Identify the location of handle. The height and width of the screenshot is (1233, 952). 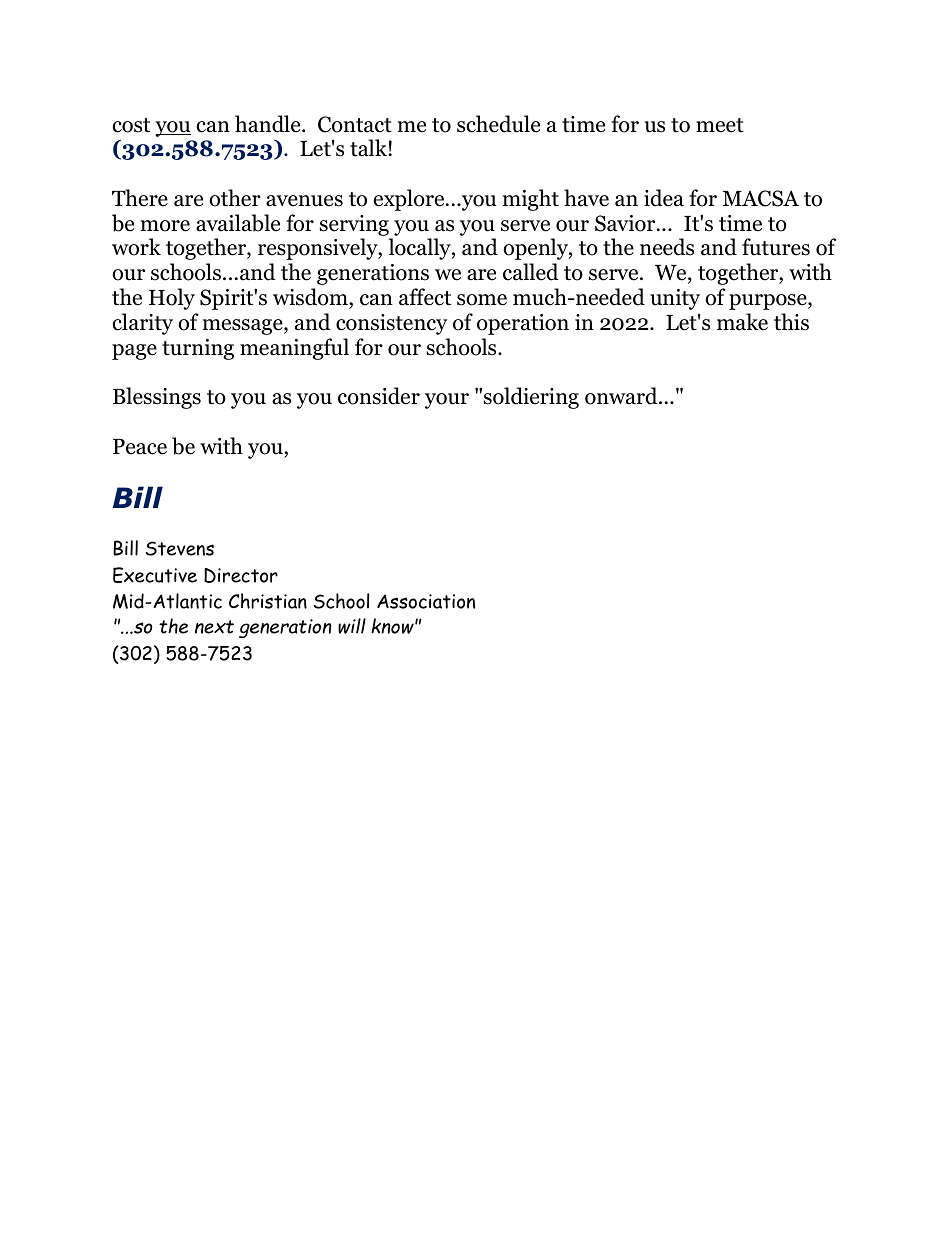
(269, 124).
